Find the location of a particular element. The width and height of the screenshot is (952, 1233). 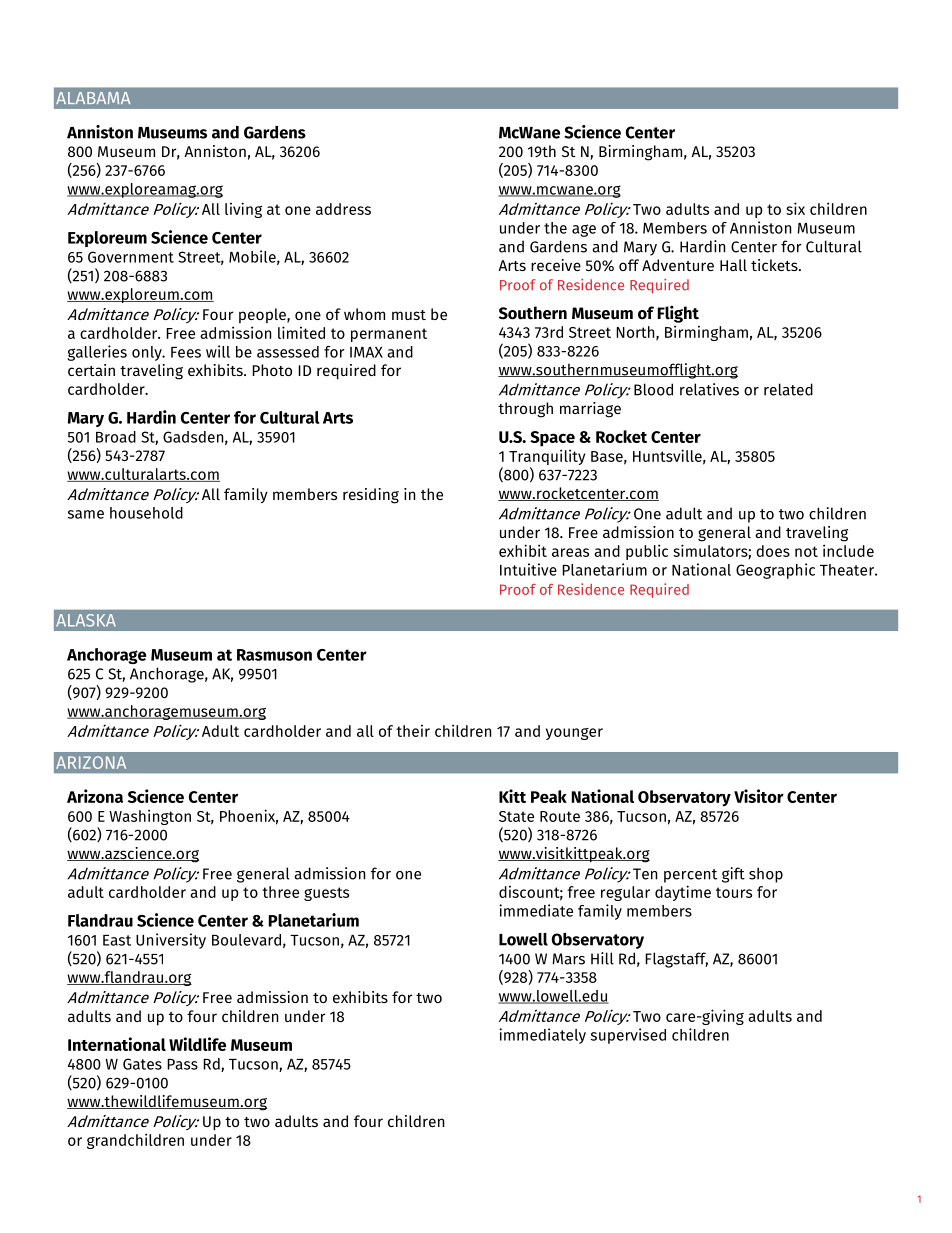

State is located at coordinates (516, 816).
